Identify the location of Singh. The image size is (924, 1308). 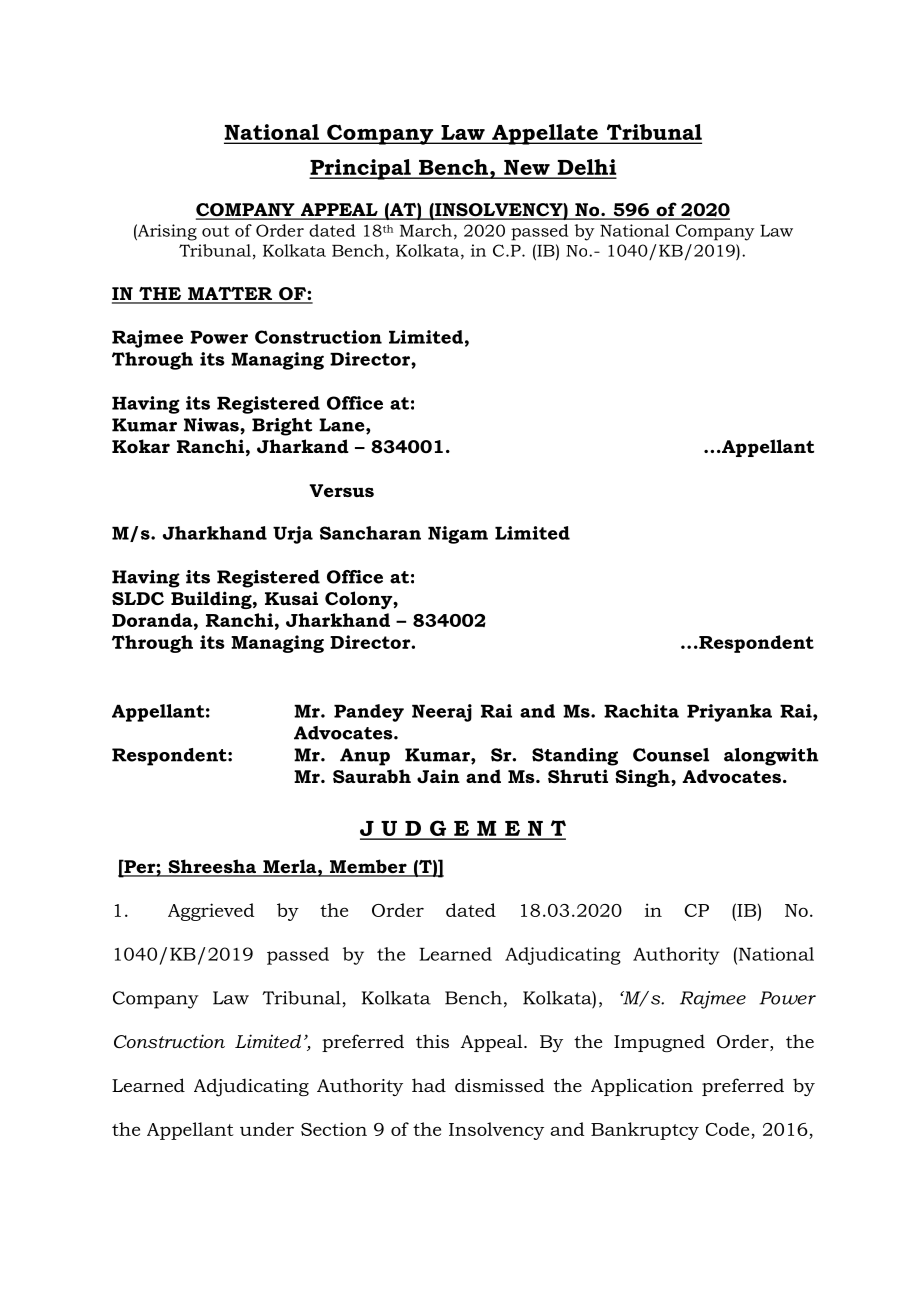
(643, 778).
